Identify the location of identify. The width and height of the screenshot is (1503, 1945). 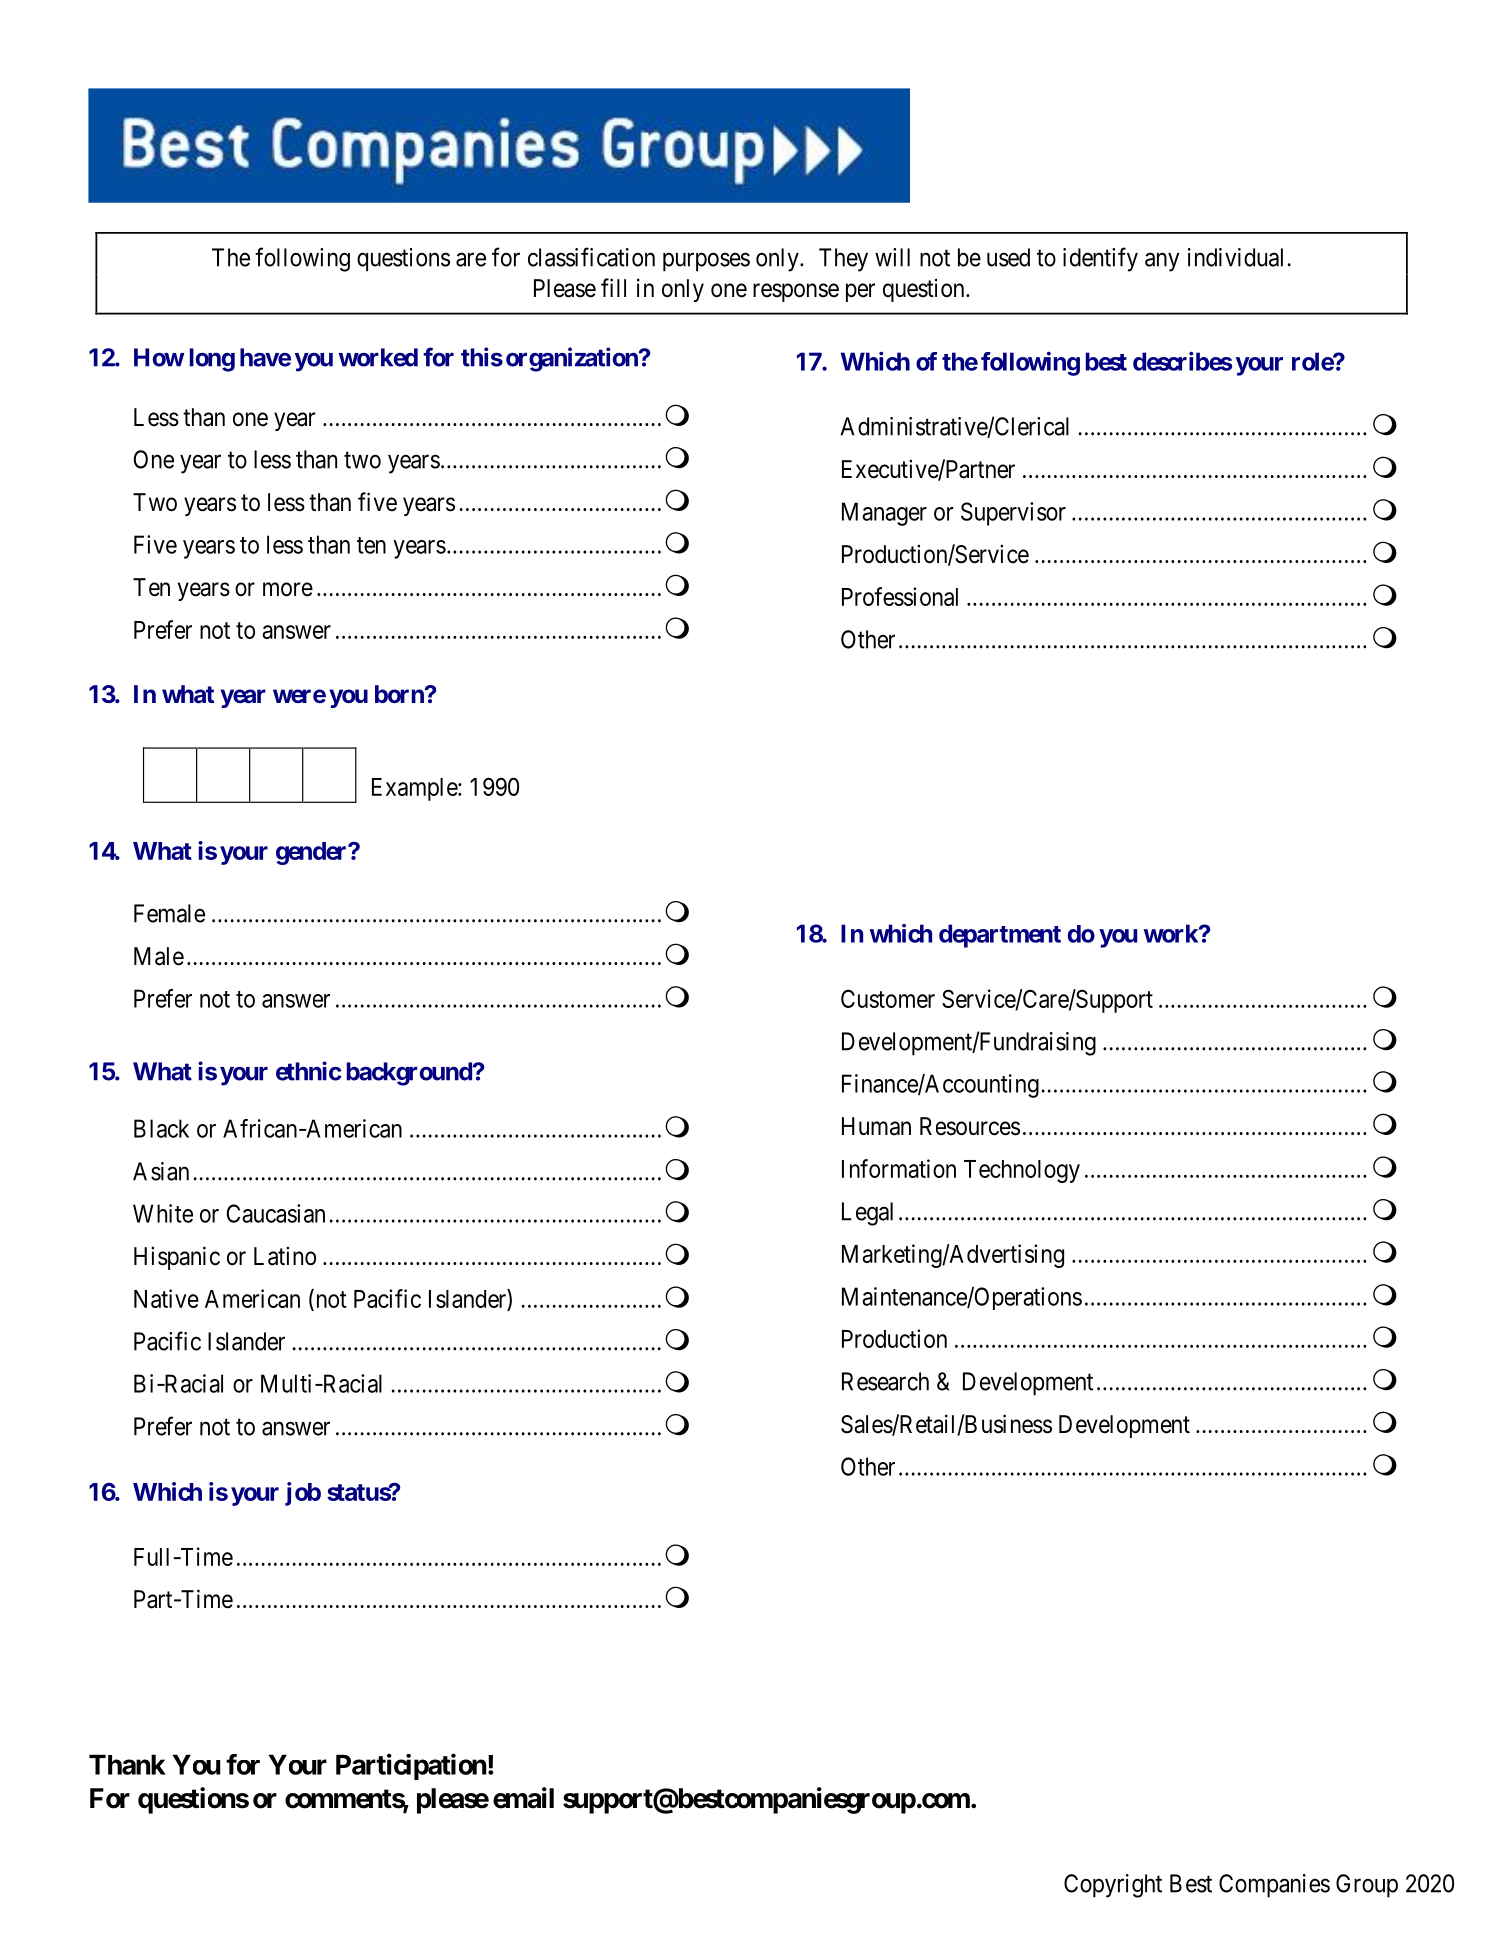
(1100, 259).
